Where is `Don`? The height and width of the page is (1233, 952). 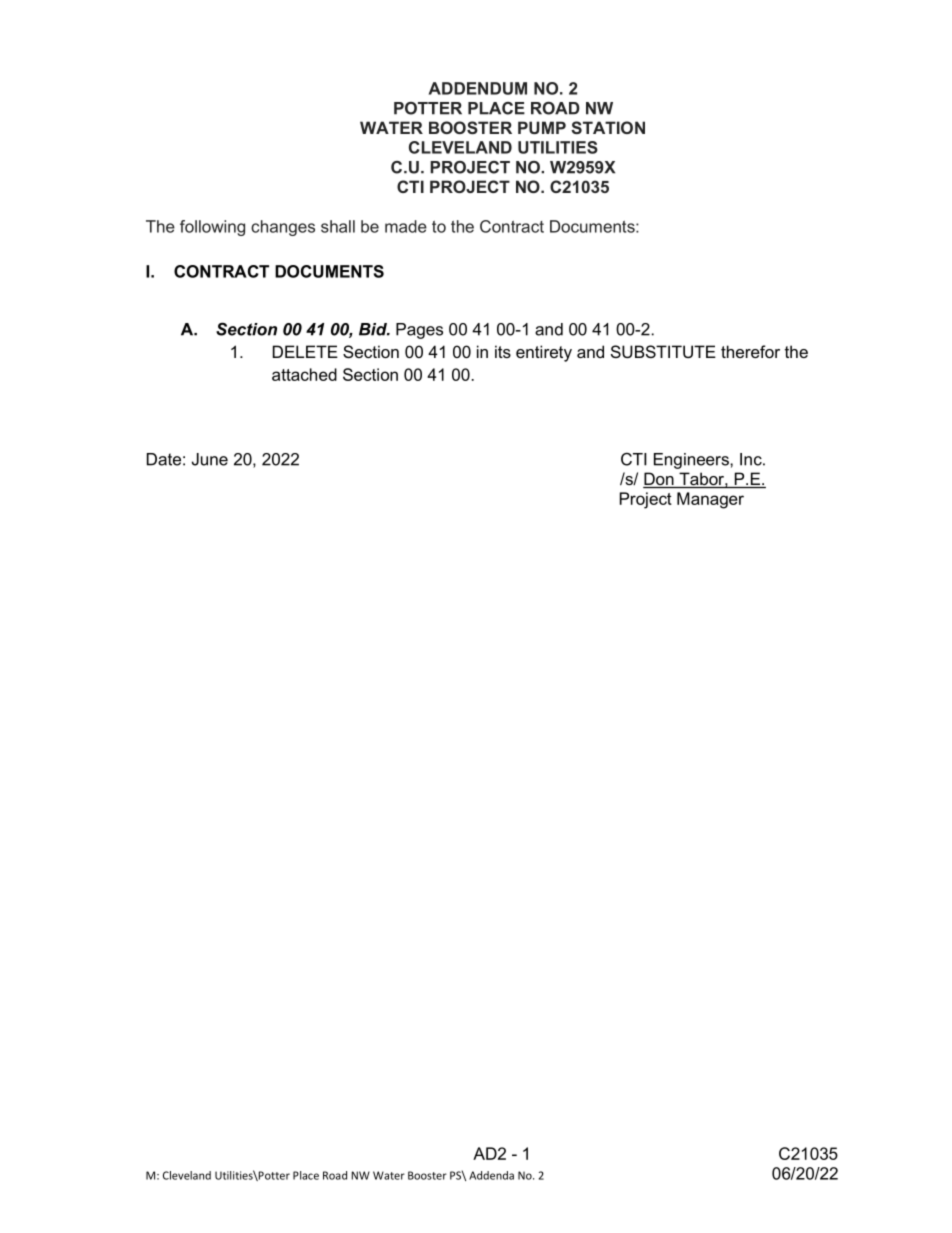 Don is located at coordinates (659, 480).
